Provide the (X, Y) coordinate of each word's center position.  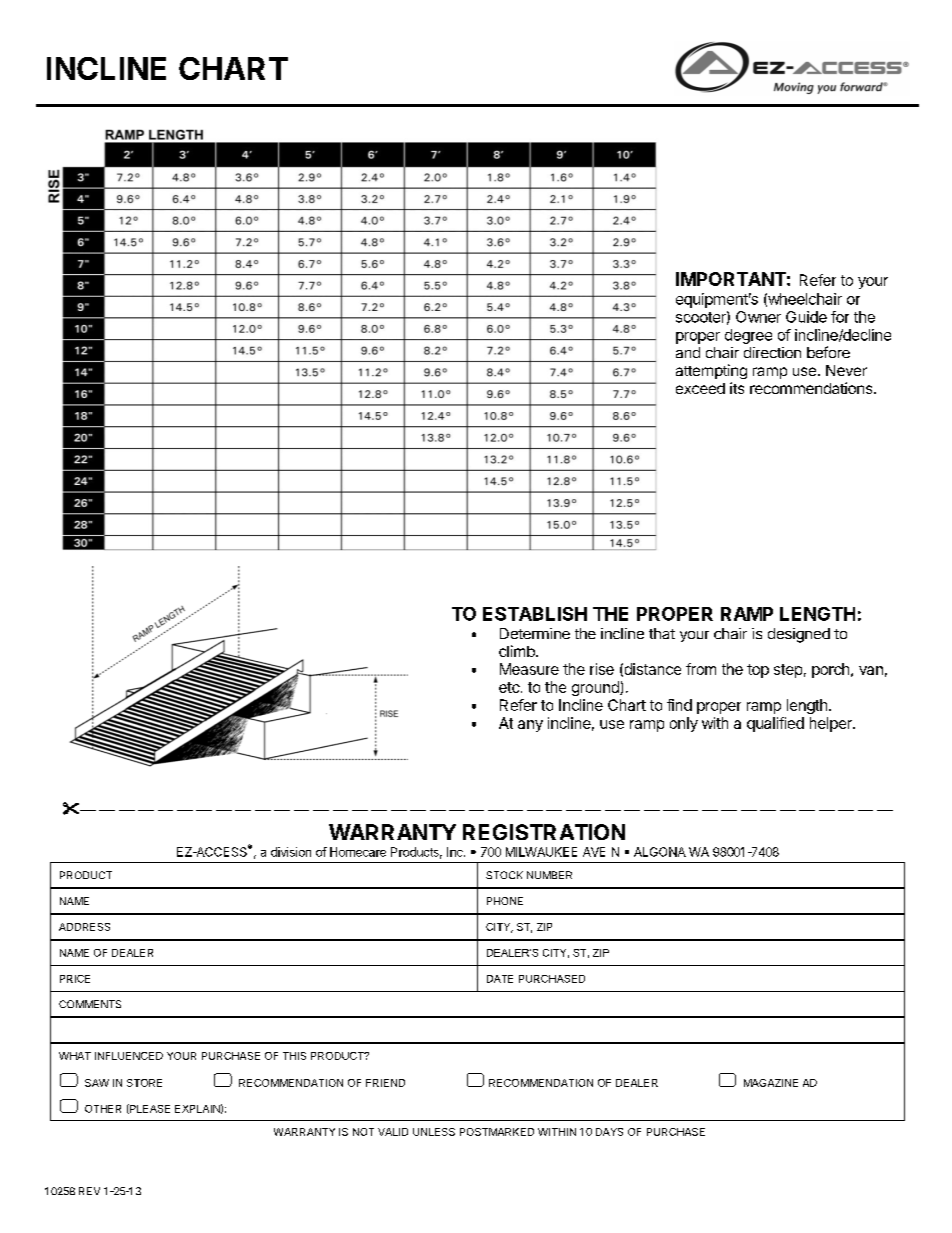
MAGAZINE (771, 1083)
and (688, 352)
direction (772, 352)
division (291, 852)
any (530, 726)
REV (89, 1191)
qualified (775, 724)
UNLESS (434, 1132)
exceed (700, 388)
